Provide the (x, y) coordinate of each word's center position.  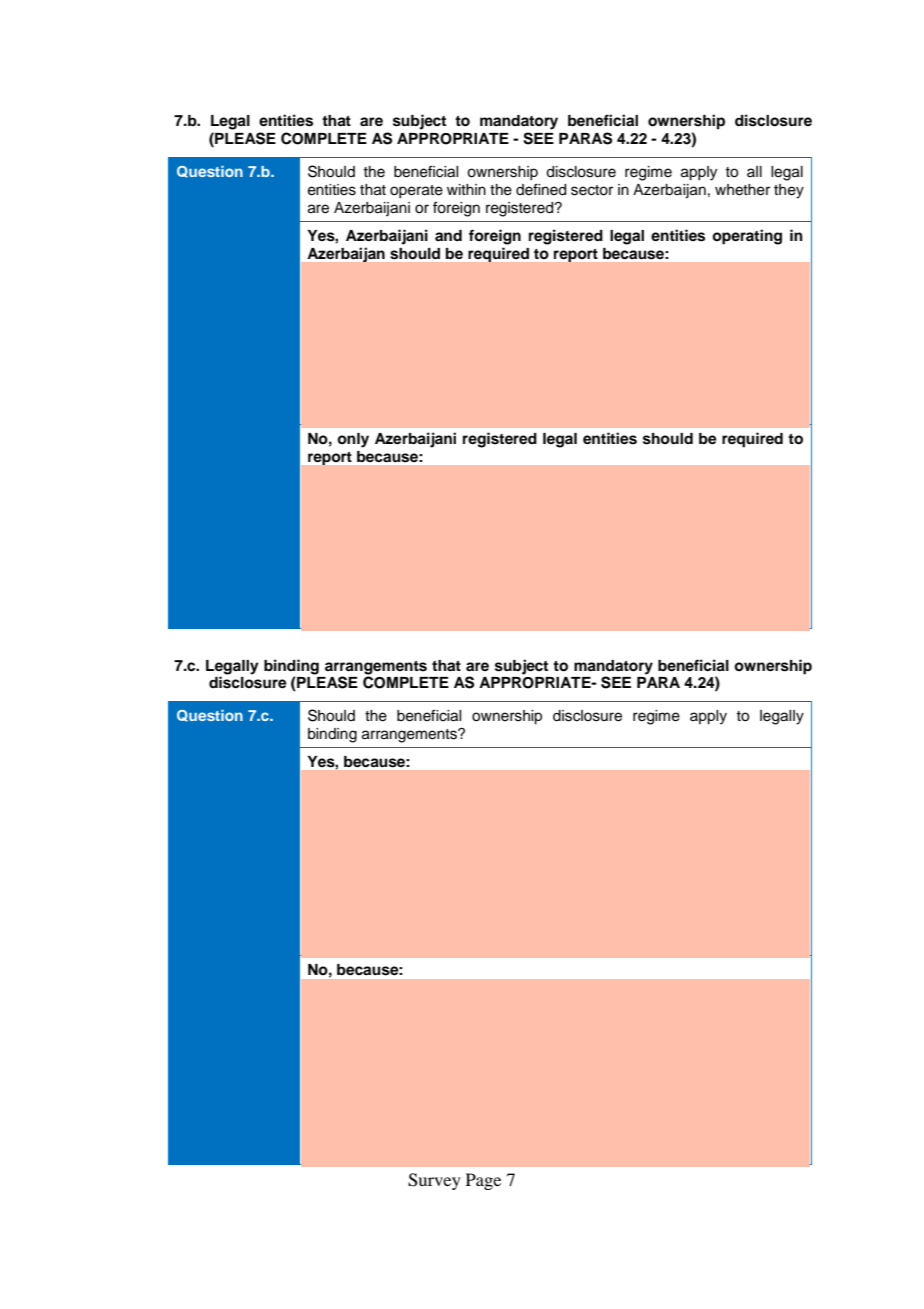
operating (747, 237)
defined (541, 189)
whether (742, 190)
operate (416, 191)
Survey (434, 1181)
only (353, 440)
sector (592, 190)
